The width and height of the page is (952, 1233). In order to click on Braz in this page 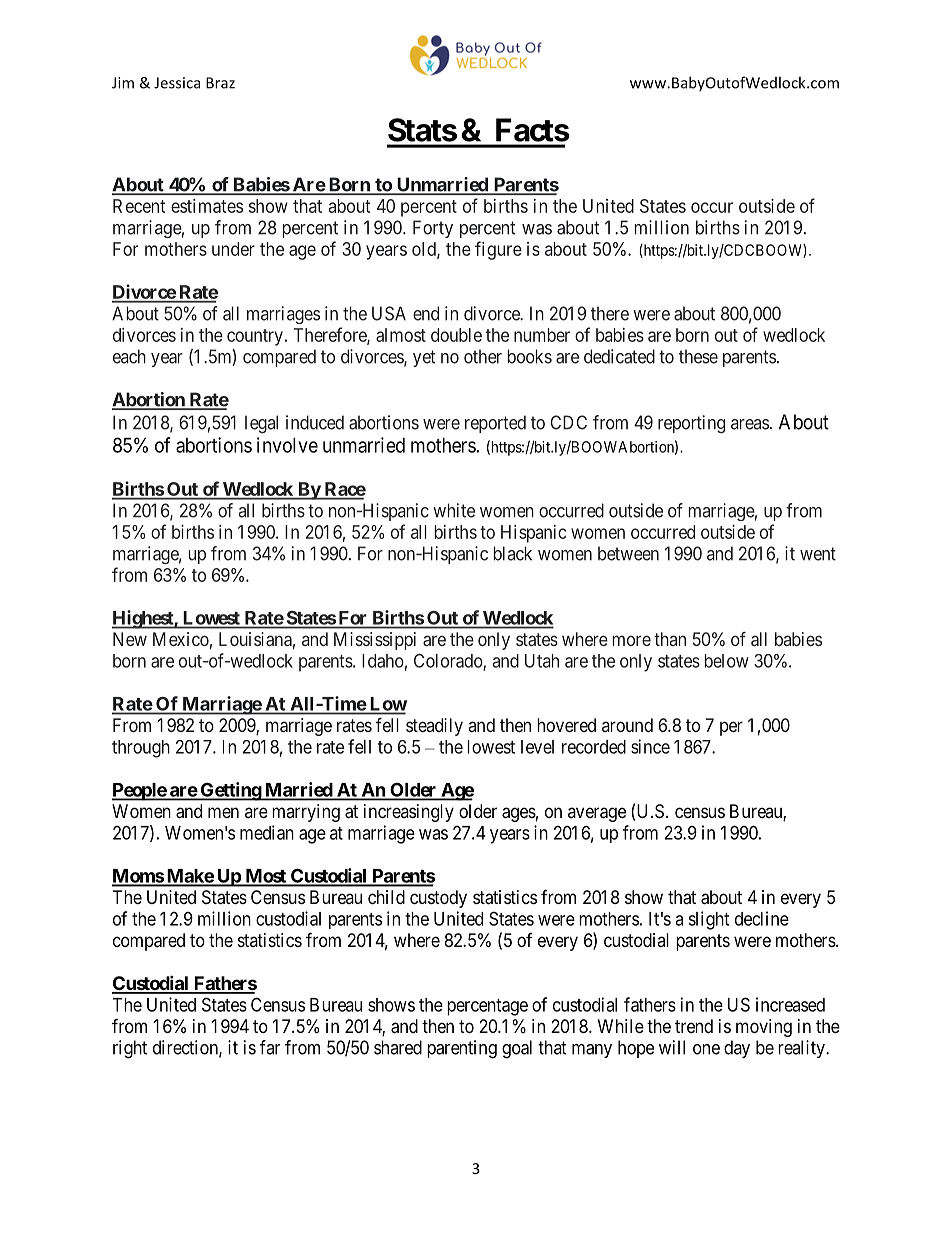, I will do `click(220, 83)`.
